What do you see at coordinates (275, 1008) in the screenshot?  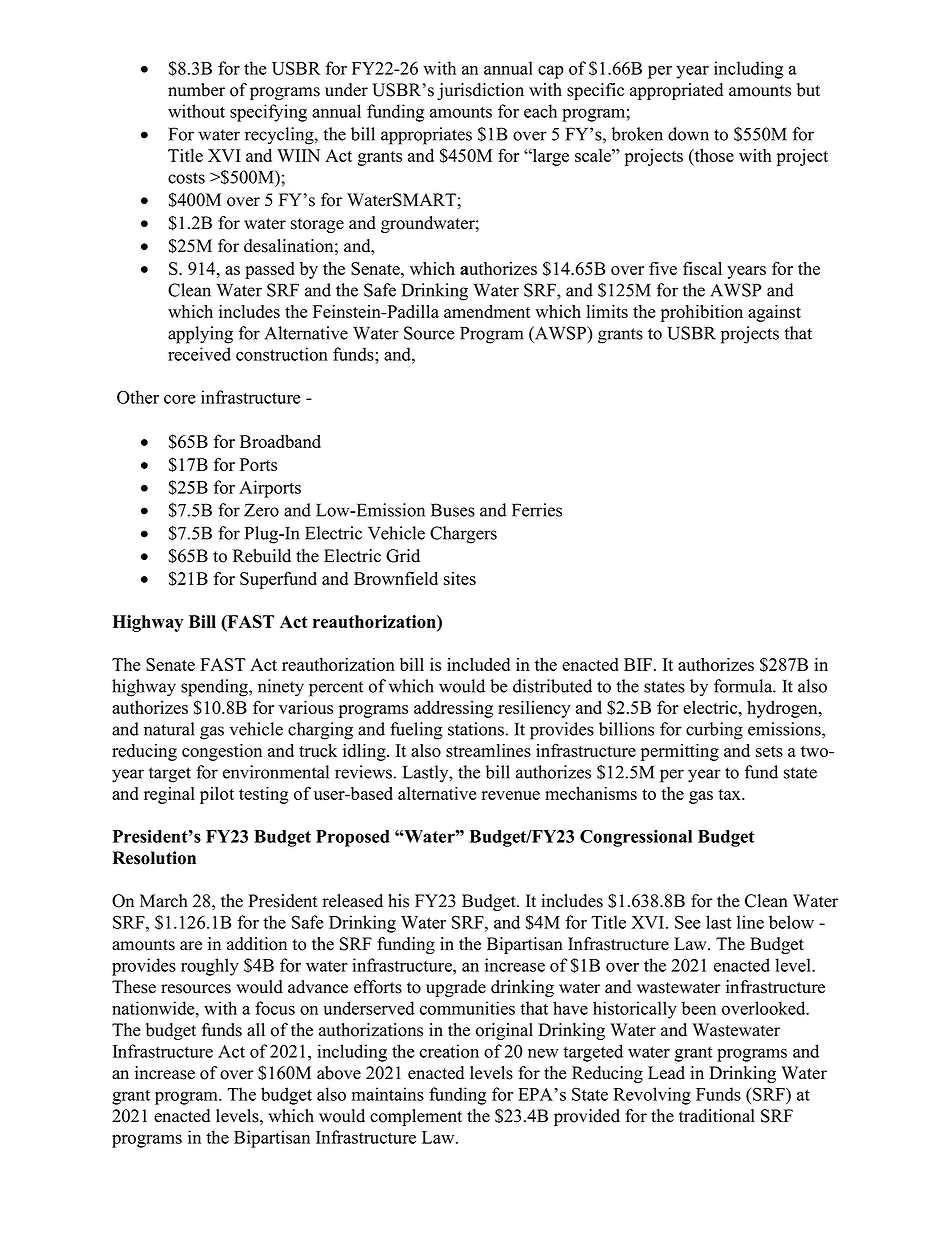 I see `focus` at bounding box center [275, 1008].
